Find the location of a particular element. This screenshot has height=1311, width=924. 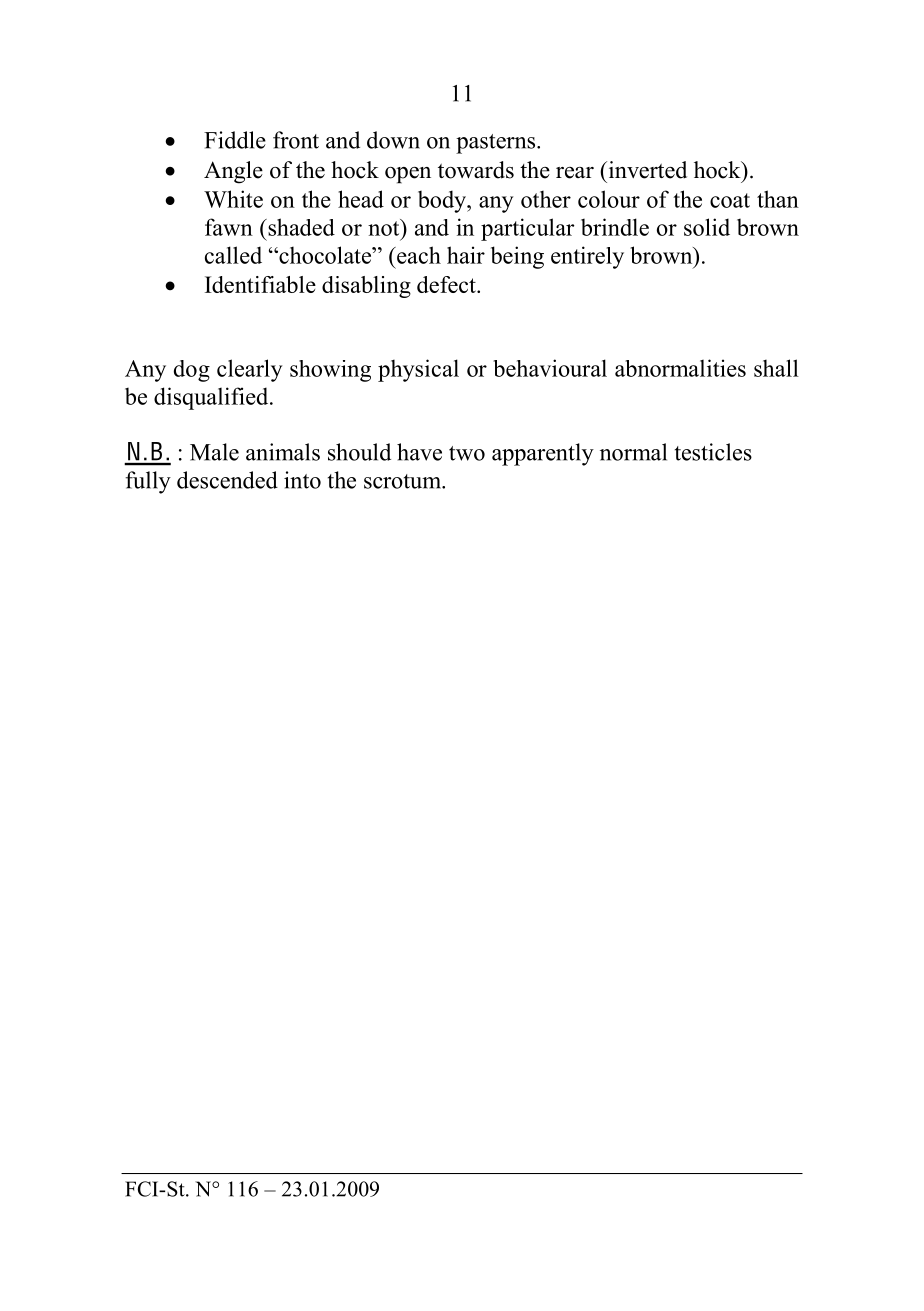

scrotum is located at coordinates (403, 481).
